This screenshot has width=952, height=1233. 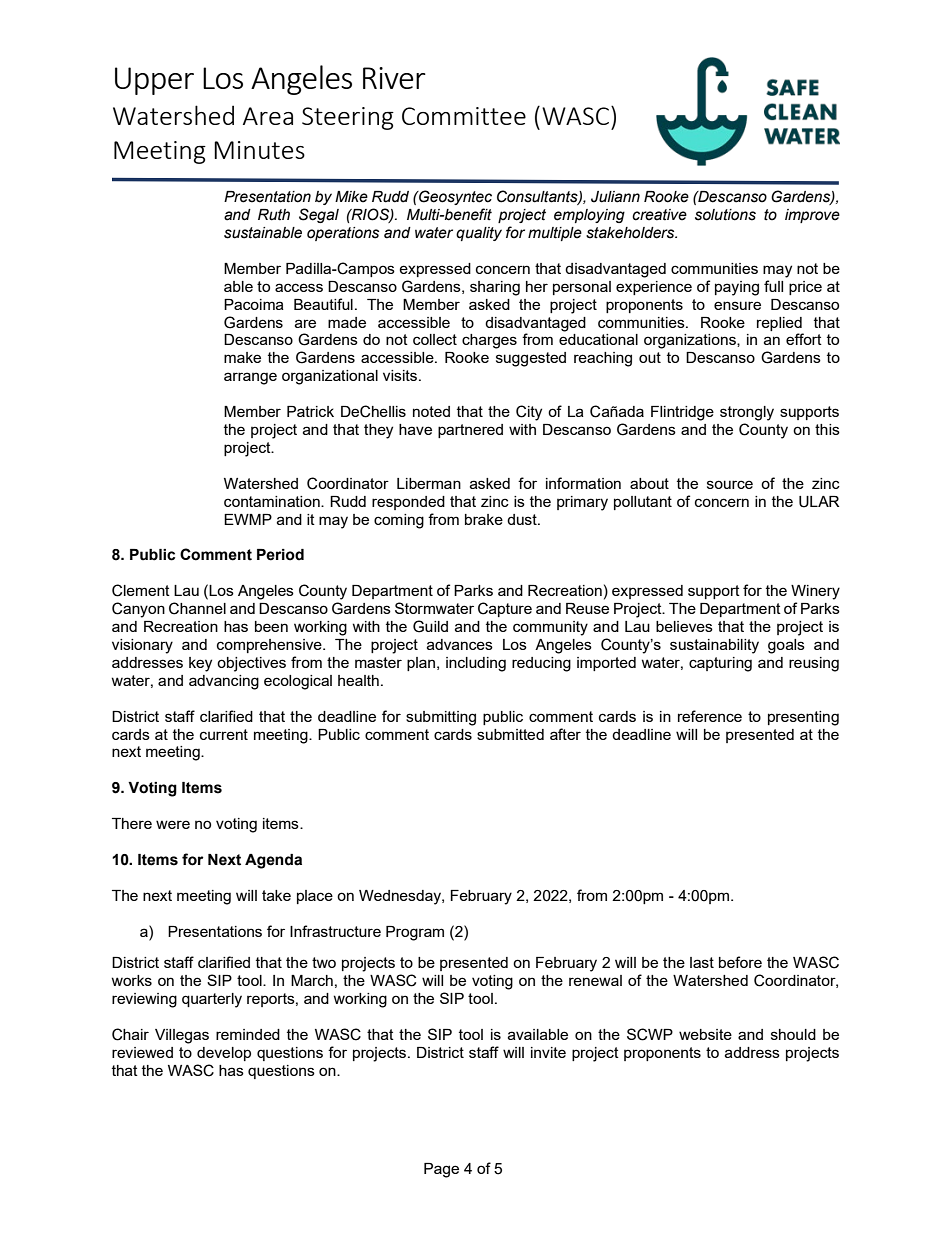 What do you see at coordinates (464, 116) in the screenshot?
I see `Committee` at bounding box center [464, 116].
